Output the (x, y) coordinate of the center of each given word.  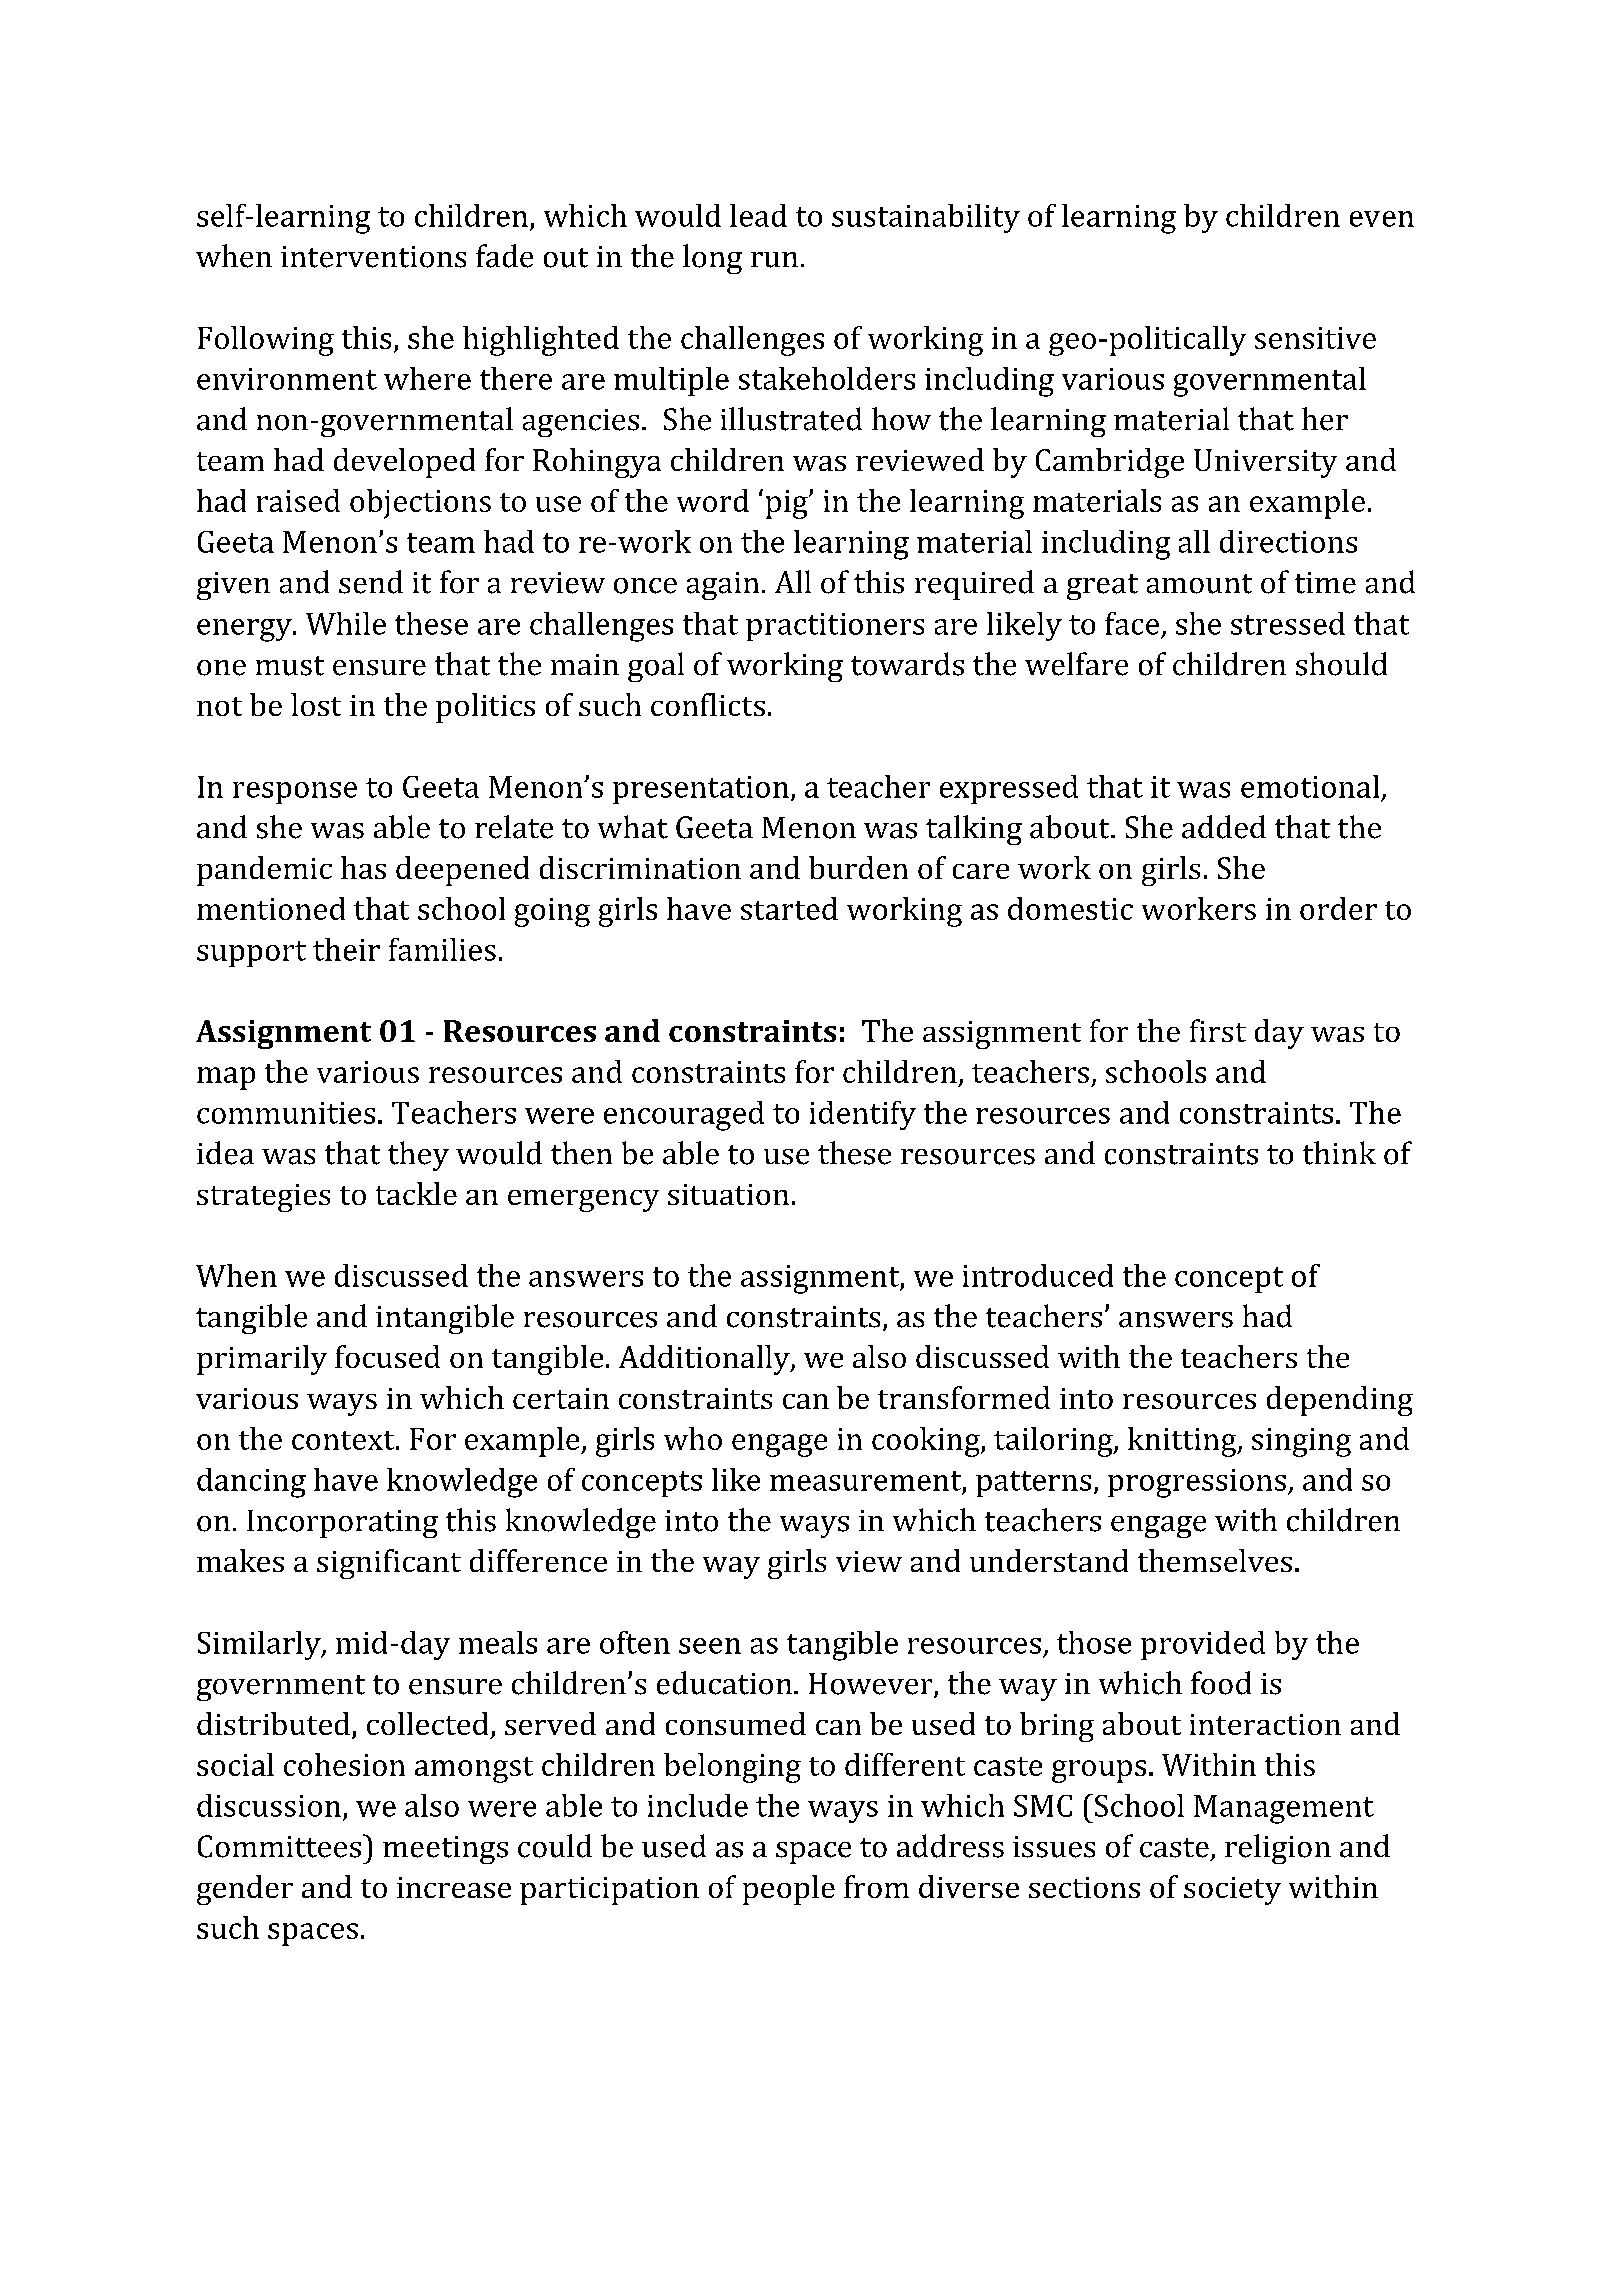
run (774, 260)
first (1218, 1030)
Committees (279, 1846)
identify (863, 1115)
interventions (373, 257)
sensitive (1315, 338)
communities (286, 1113)
